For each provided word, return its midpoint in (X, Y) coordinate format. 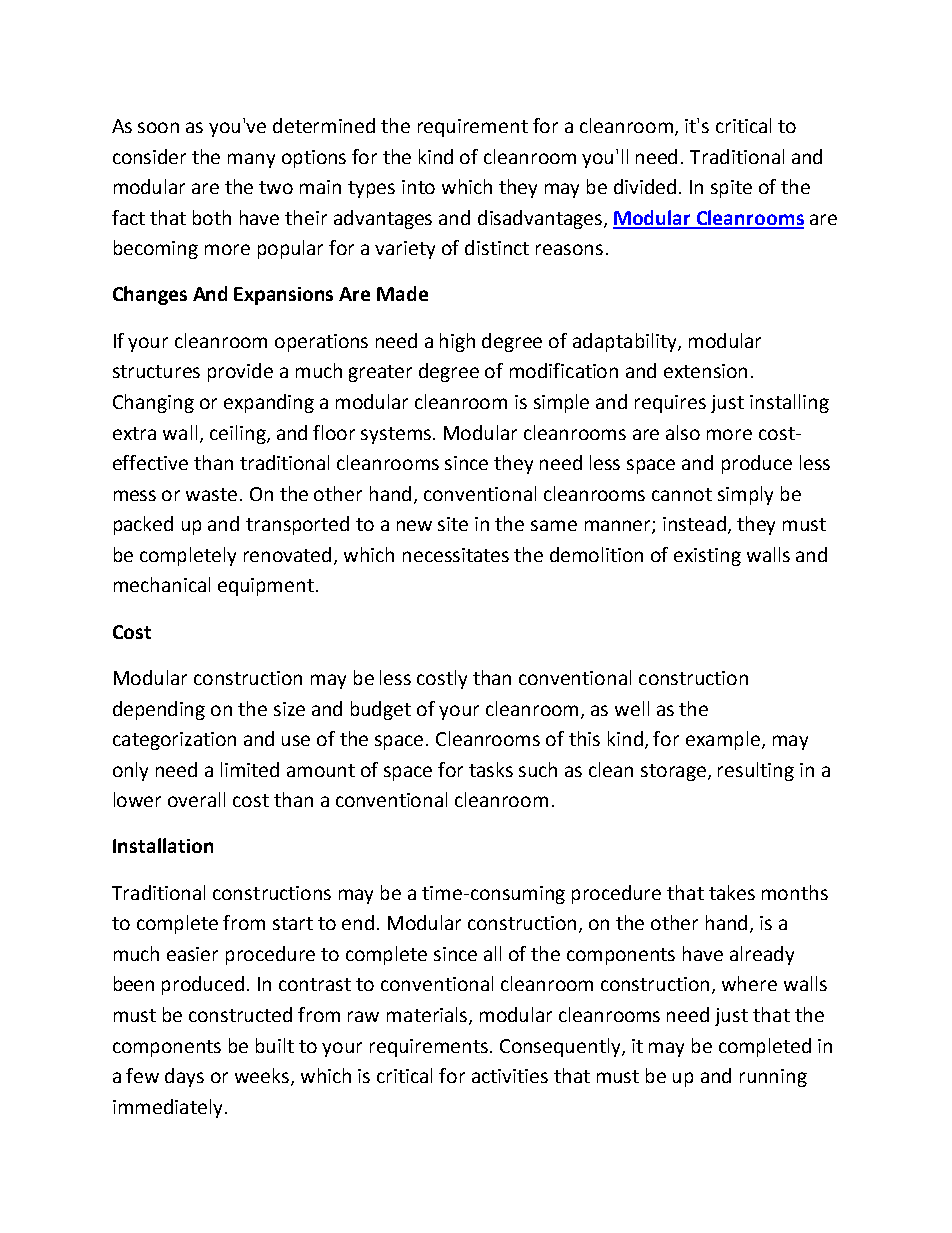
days (184, 1077)
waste (211, 494)
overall (196, 799)
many (251, 160)
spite (731, 189)
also (683, 432)
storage (675, 772)
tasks (491, 769)
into (418, 187)
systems (397, 435)
